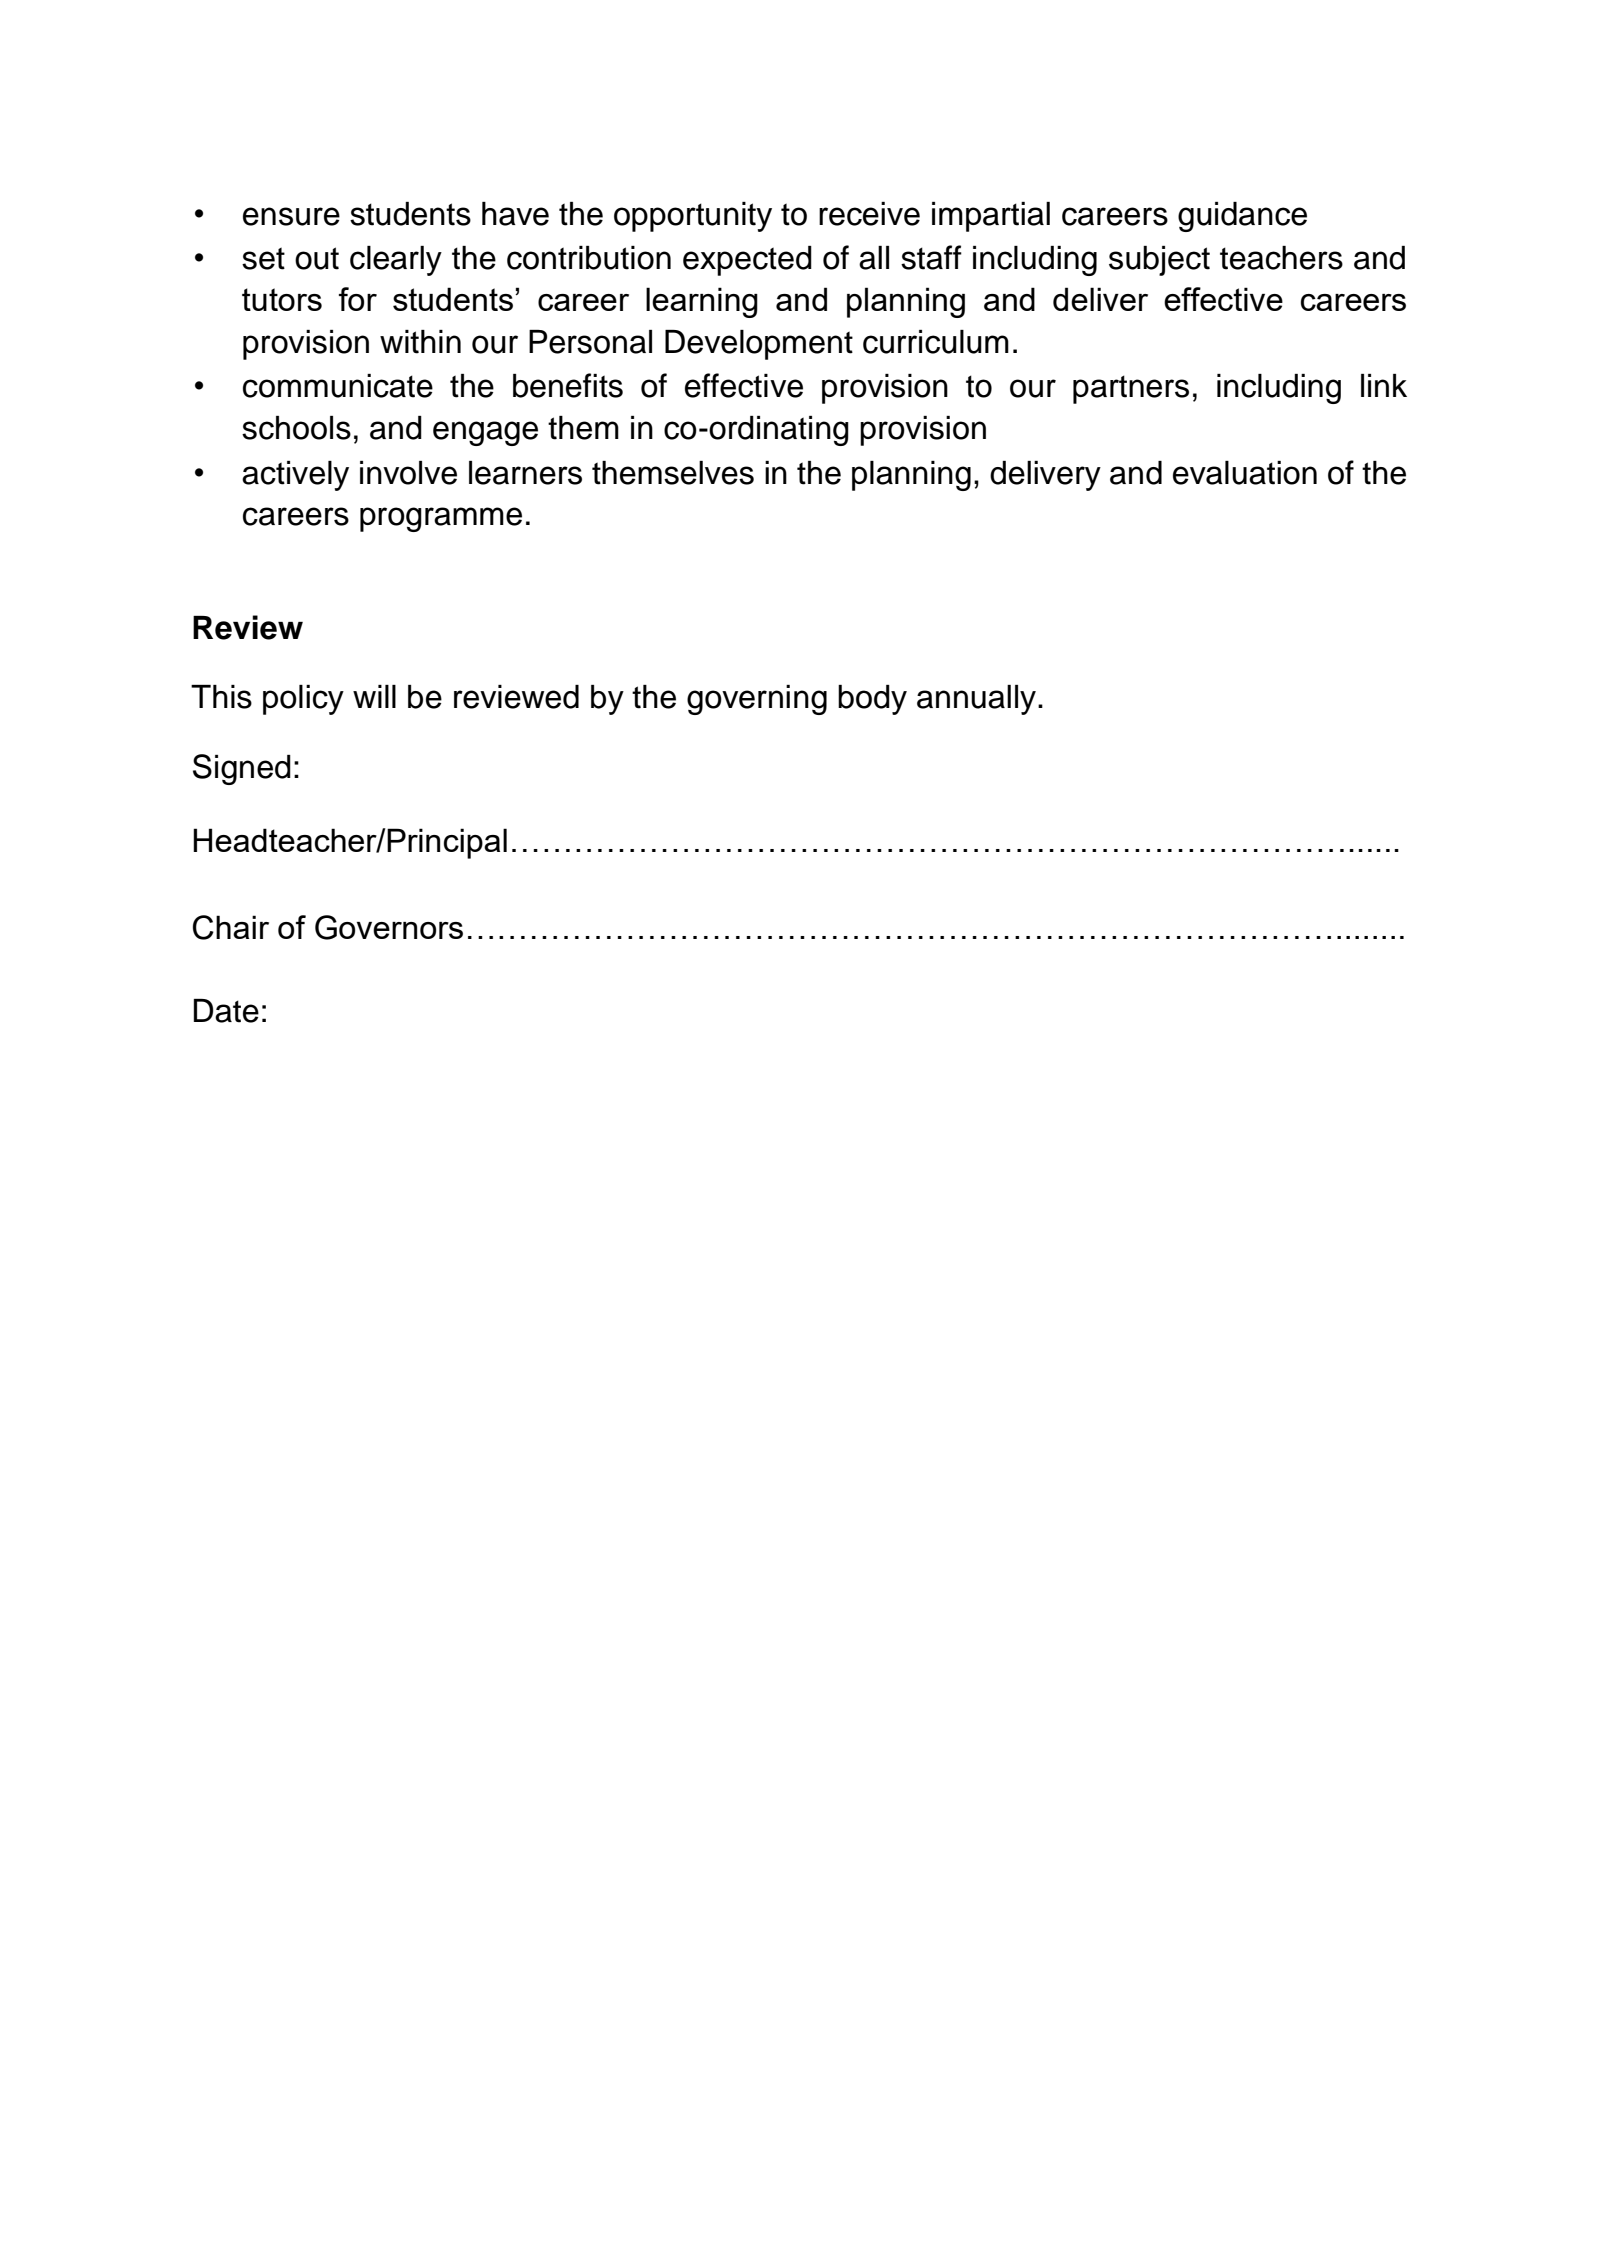 The image size is (1600, 2263). What do you see at coordinates (317, 258) in the screenshot?
I see `out` at bounding box center [317, 258].
